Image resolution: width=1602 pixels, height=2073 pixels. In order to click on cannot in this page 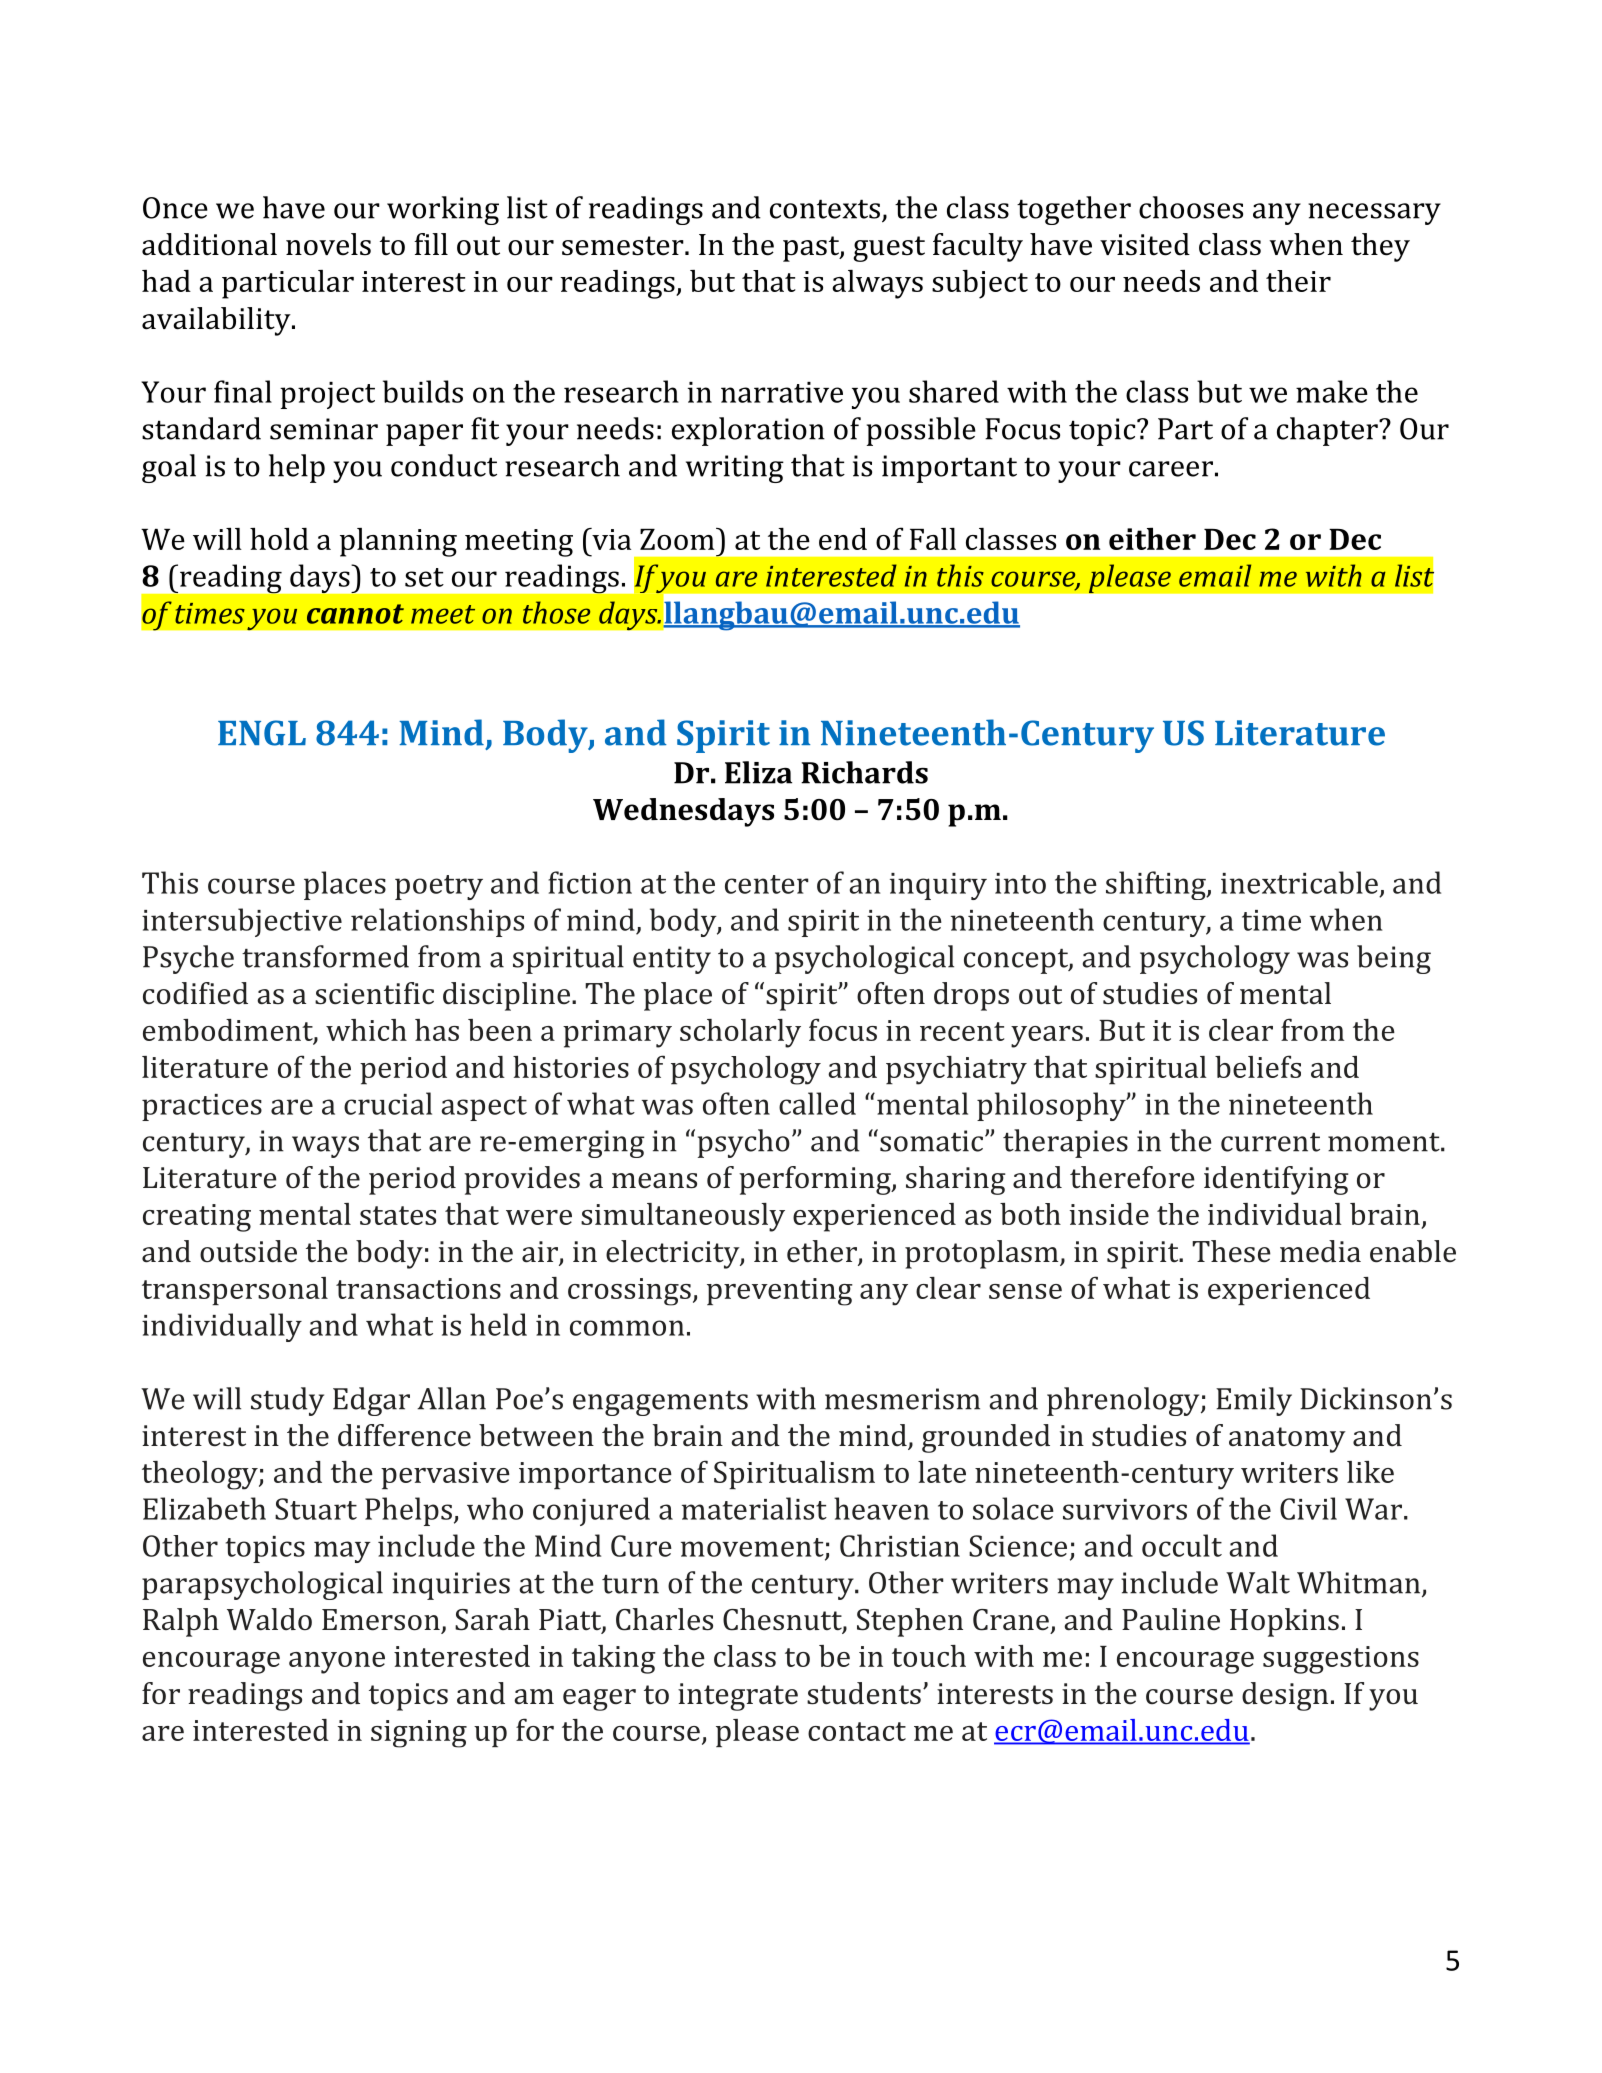, I will do `click(355, 614)`.
